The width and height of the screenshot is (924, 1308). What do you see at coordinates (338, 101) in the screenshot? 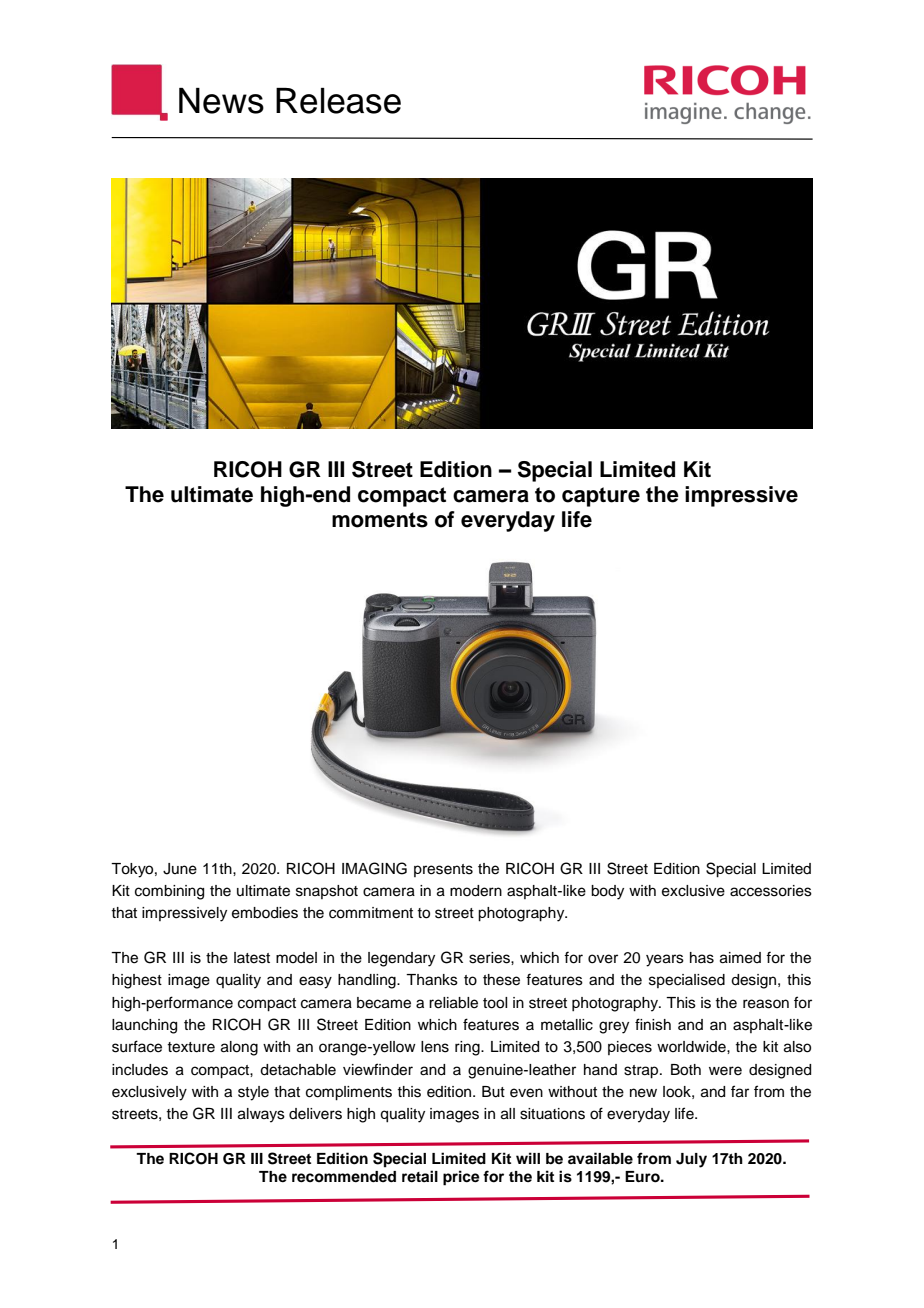
I see `Release` at bounding box center [338, 101].
